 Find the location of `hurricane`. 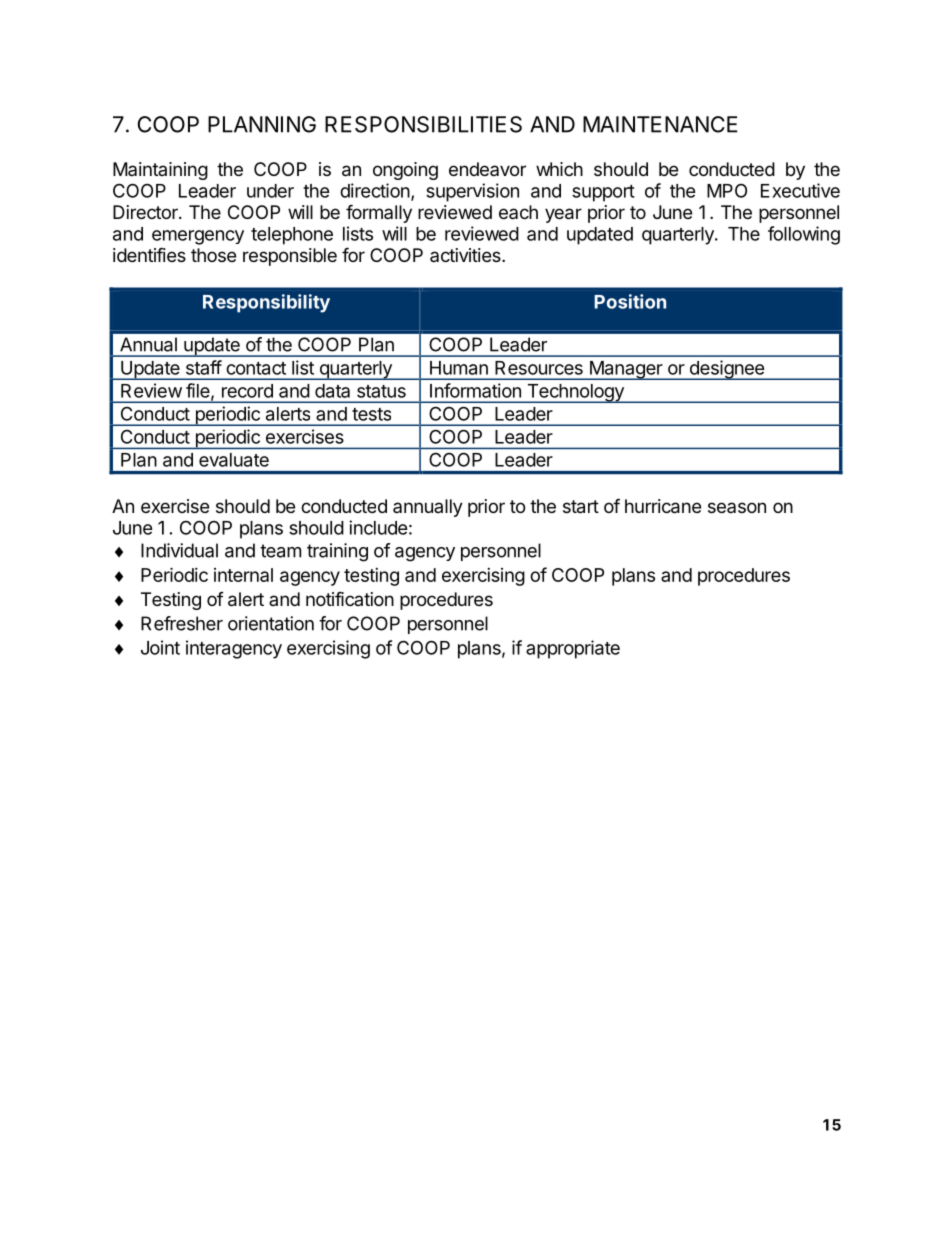

hurricane is located at coordinates (663, 506).
